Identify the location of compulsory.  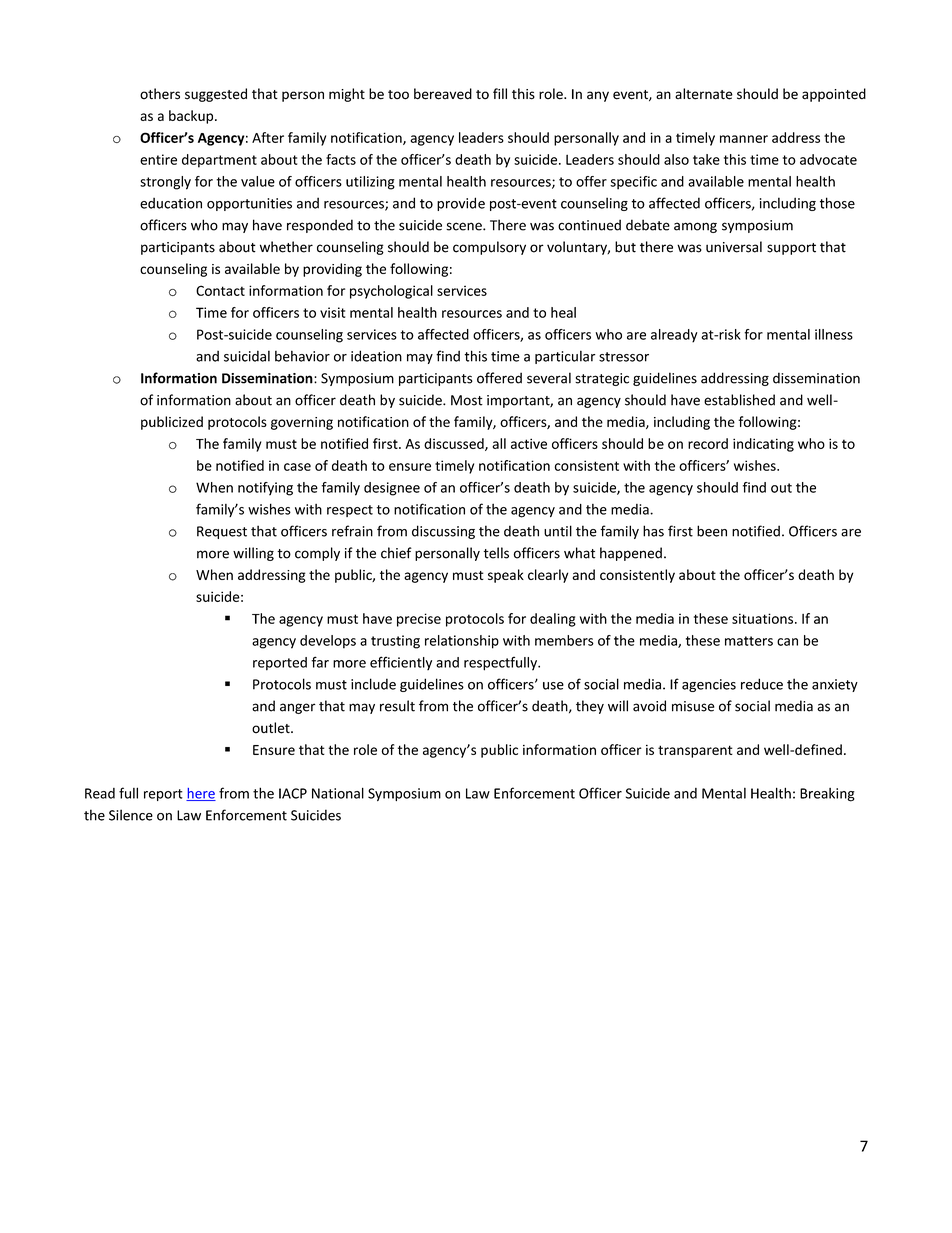
(489, 248).
